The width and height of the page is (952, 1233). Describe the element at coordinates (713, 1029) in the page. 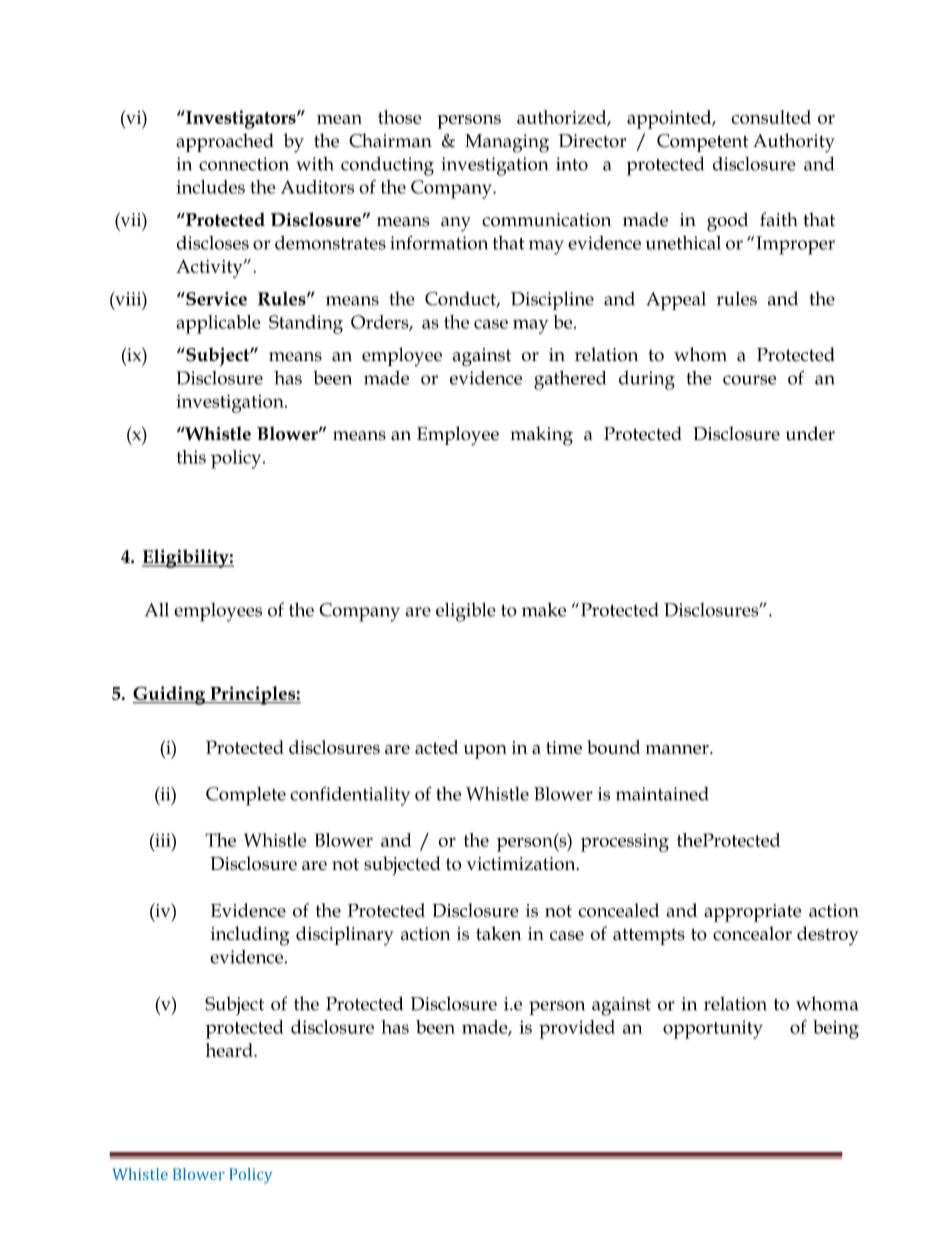

I see `opportunity` at that location.
